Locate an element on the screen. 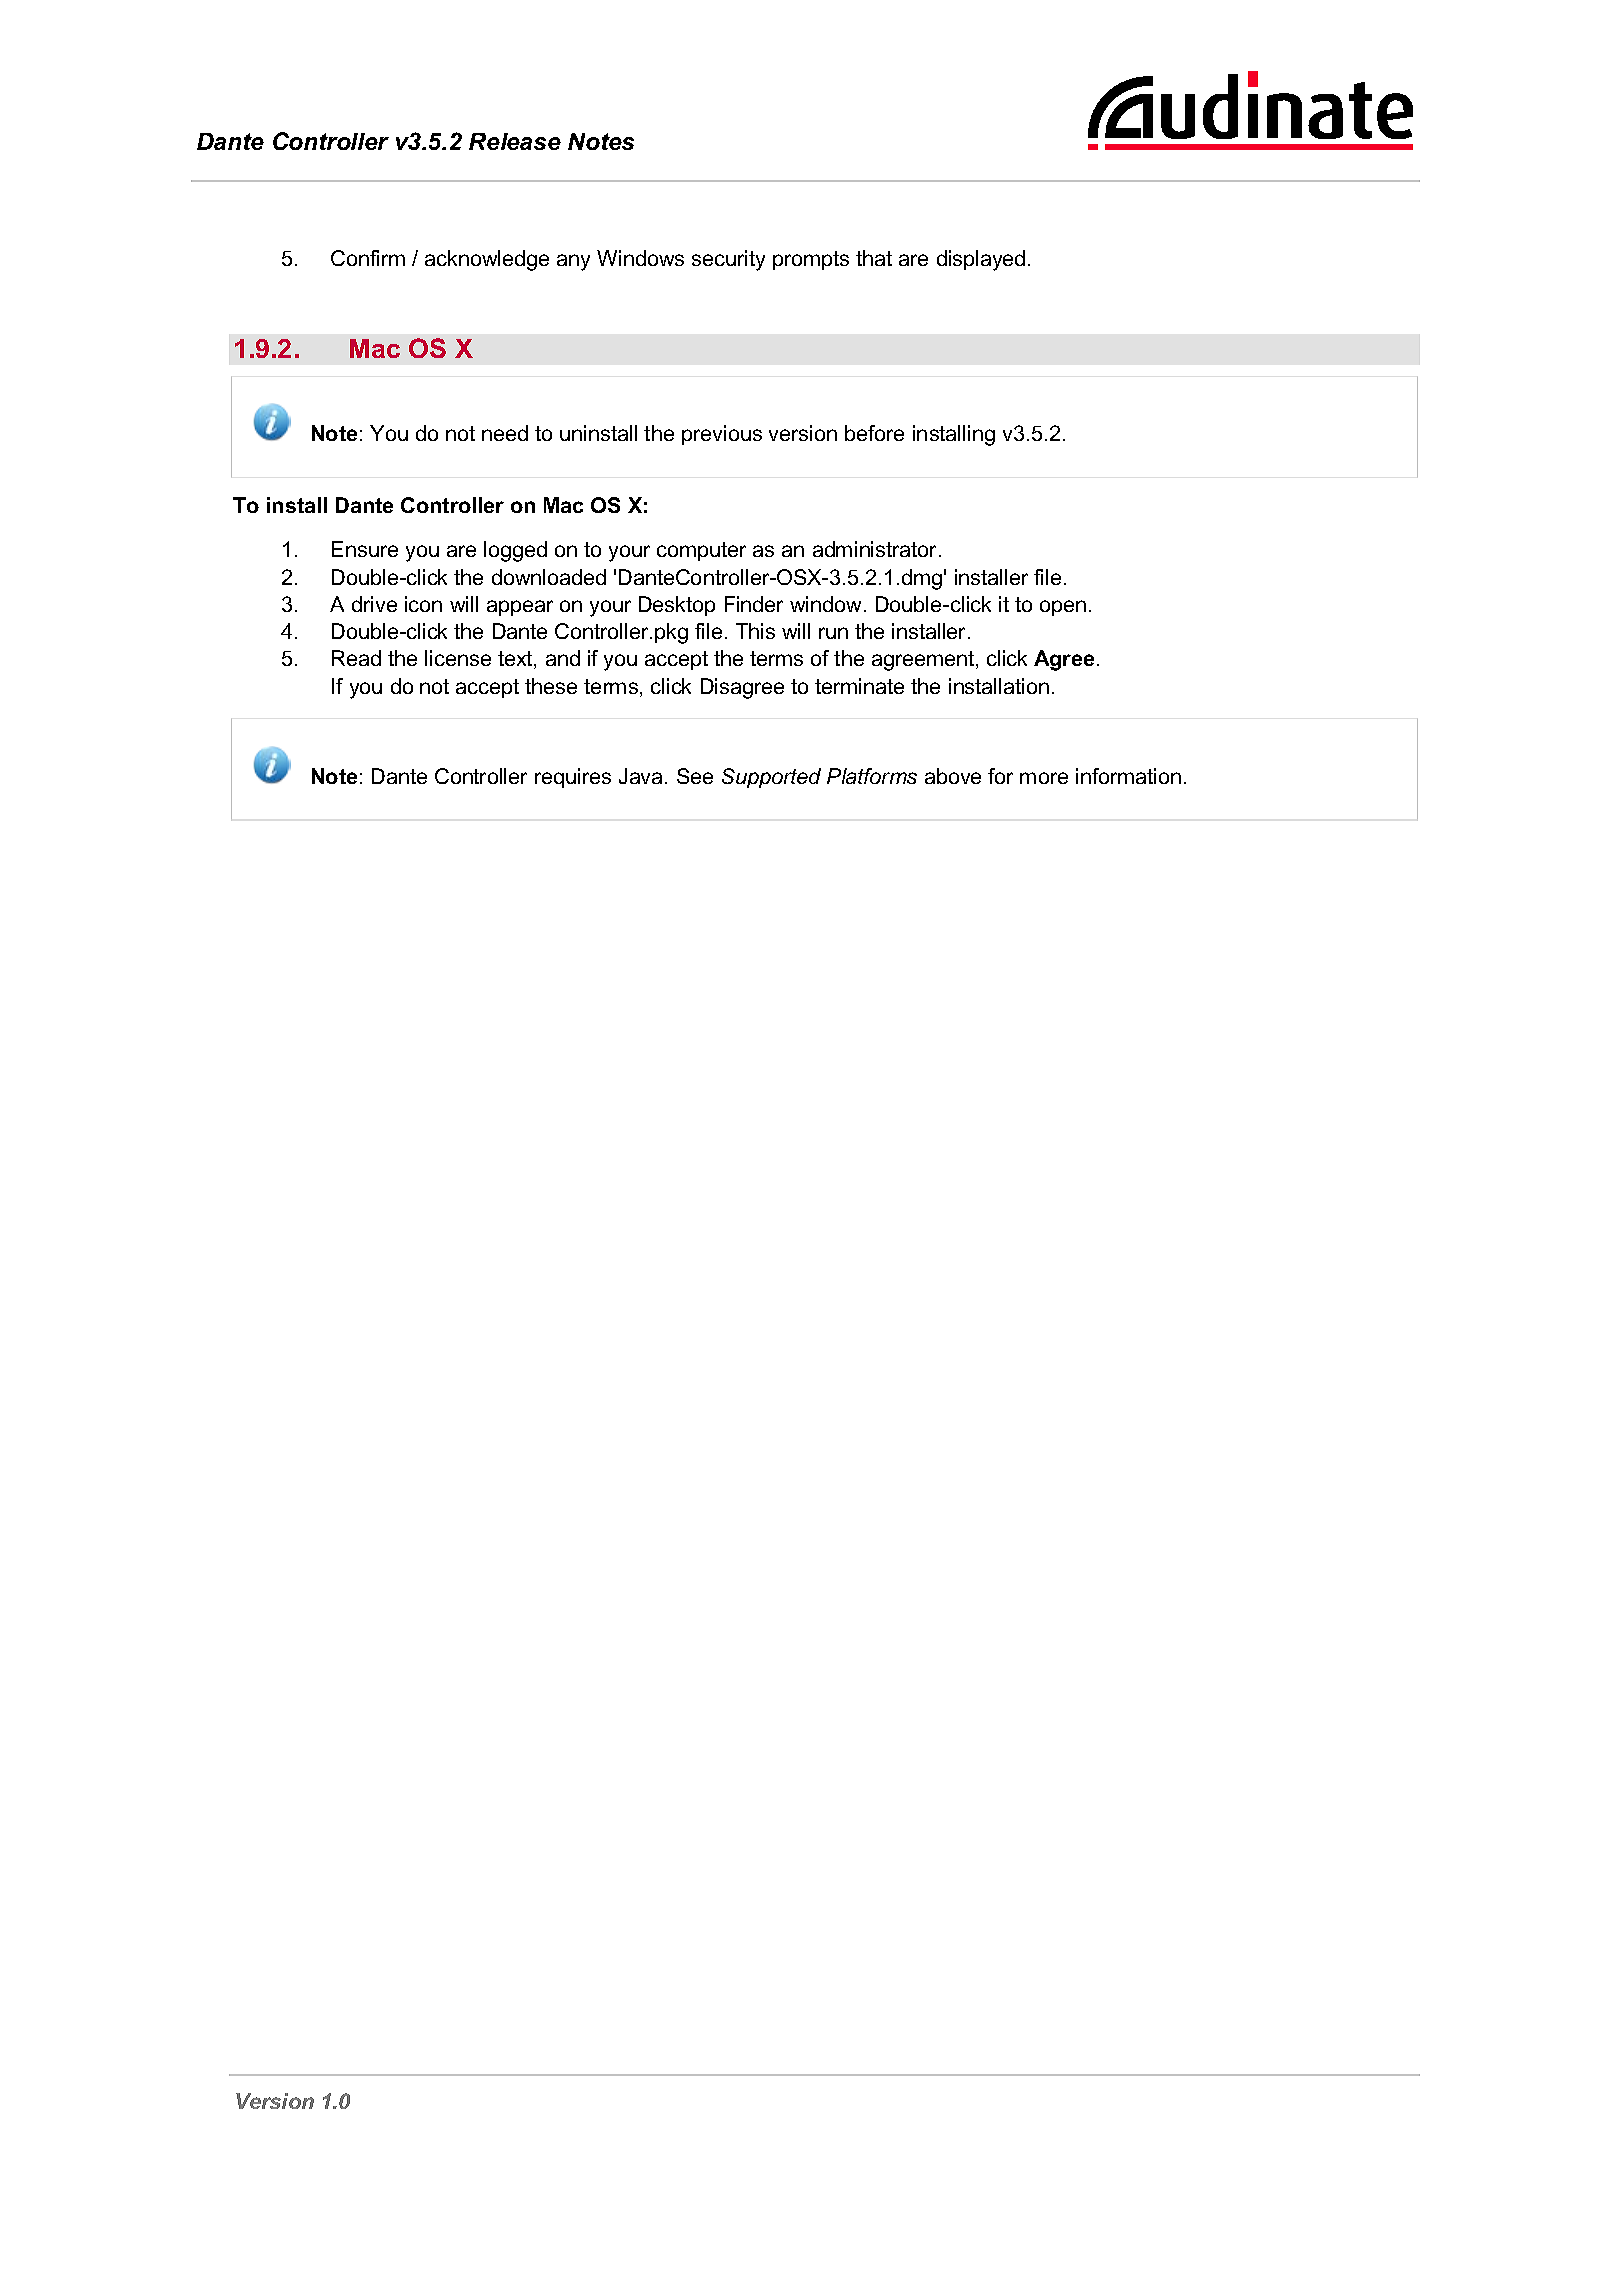 Image resolution: width=1611 pixels, height=2279 pixels. before is located at coordinates (874, 433).
